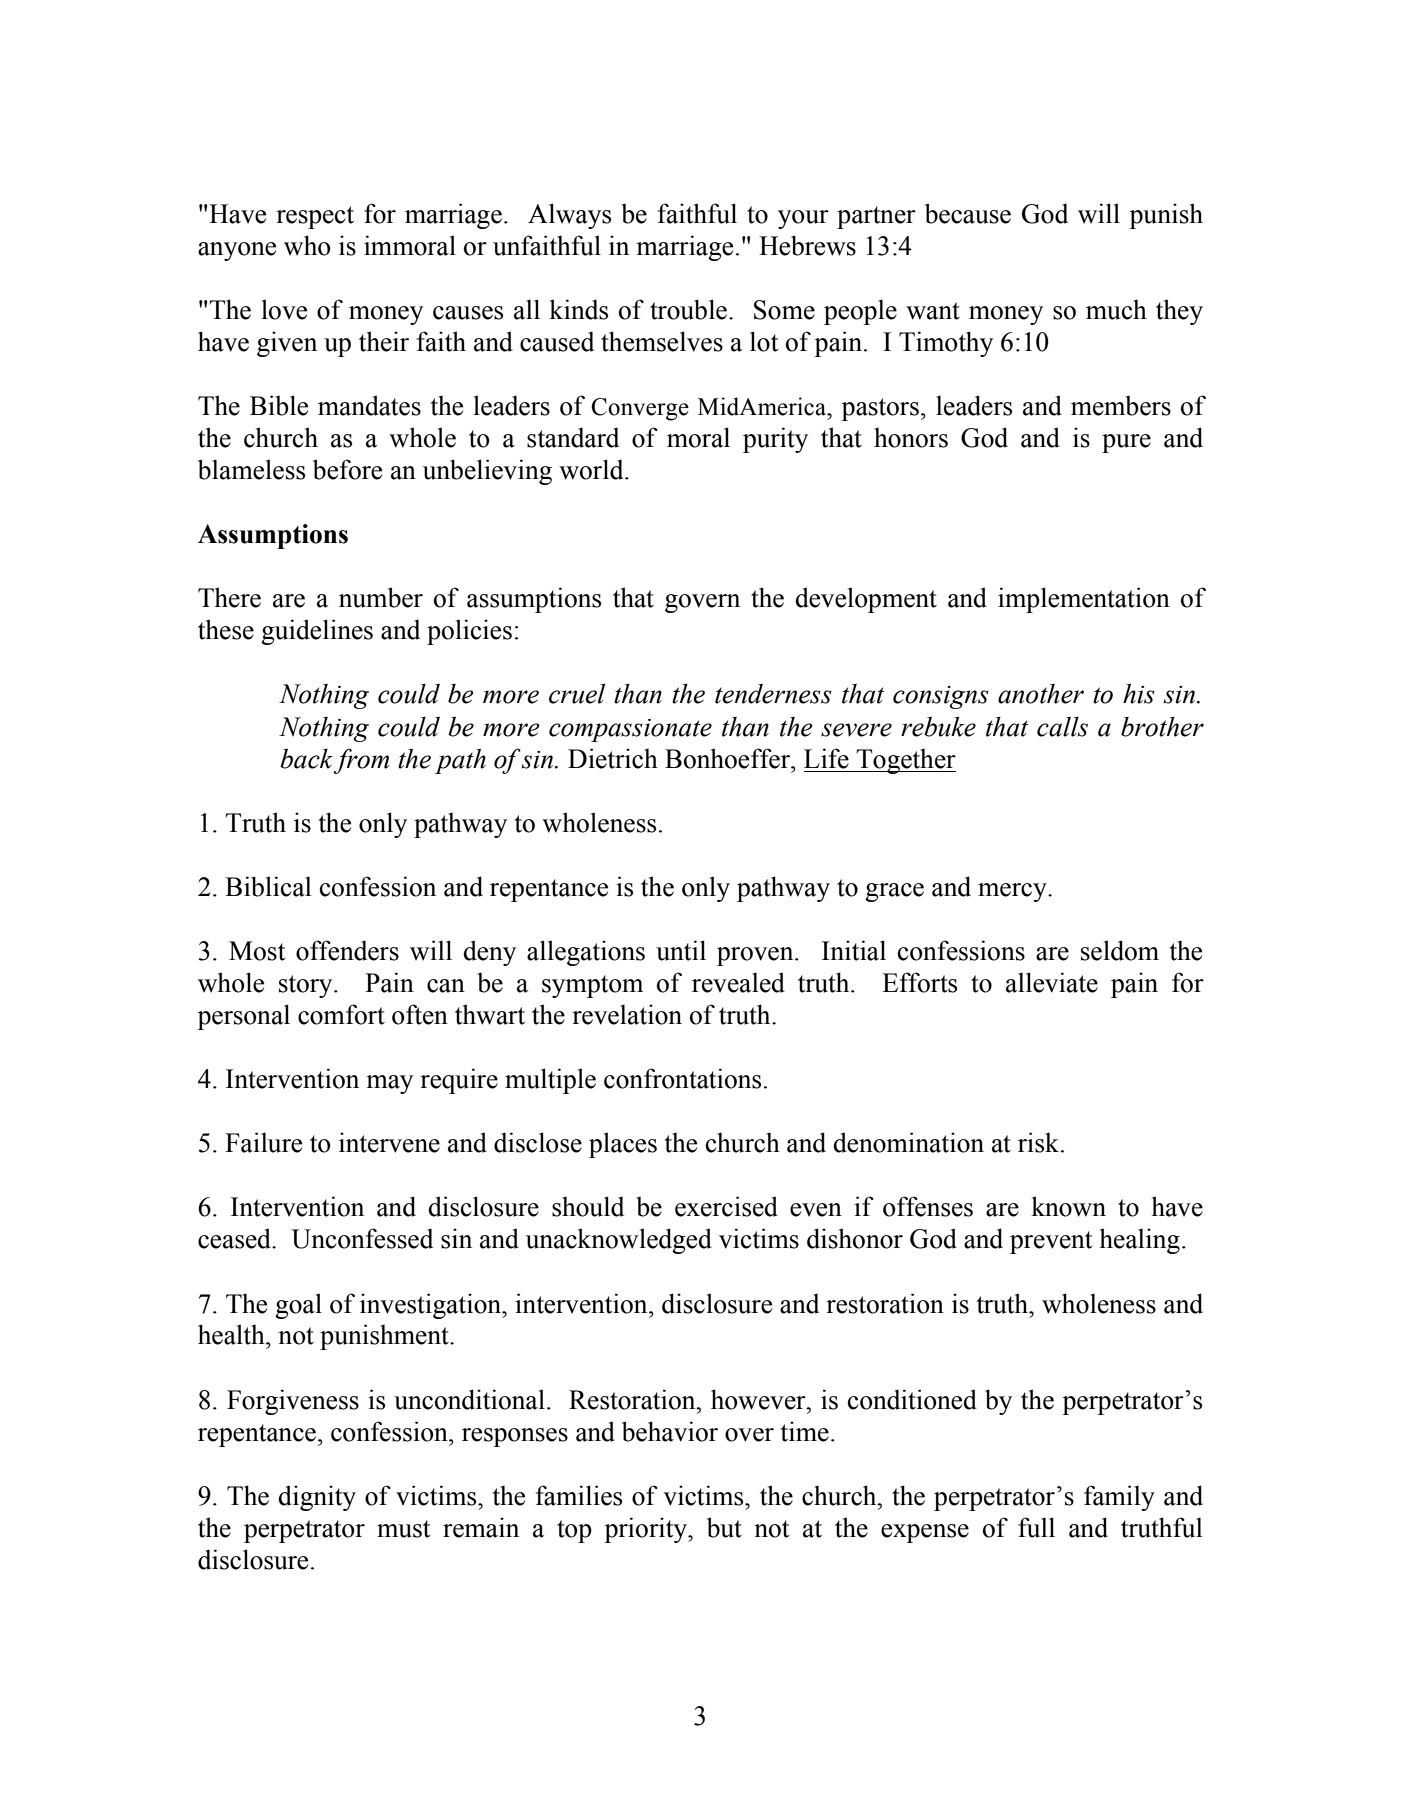  What do you see at coordinates (389, 1084) in the screenshot?
I see `may` at bounding box center [389, 1084].
